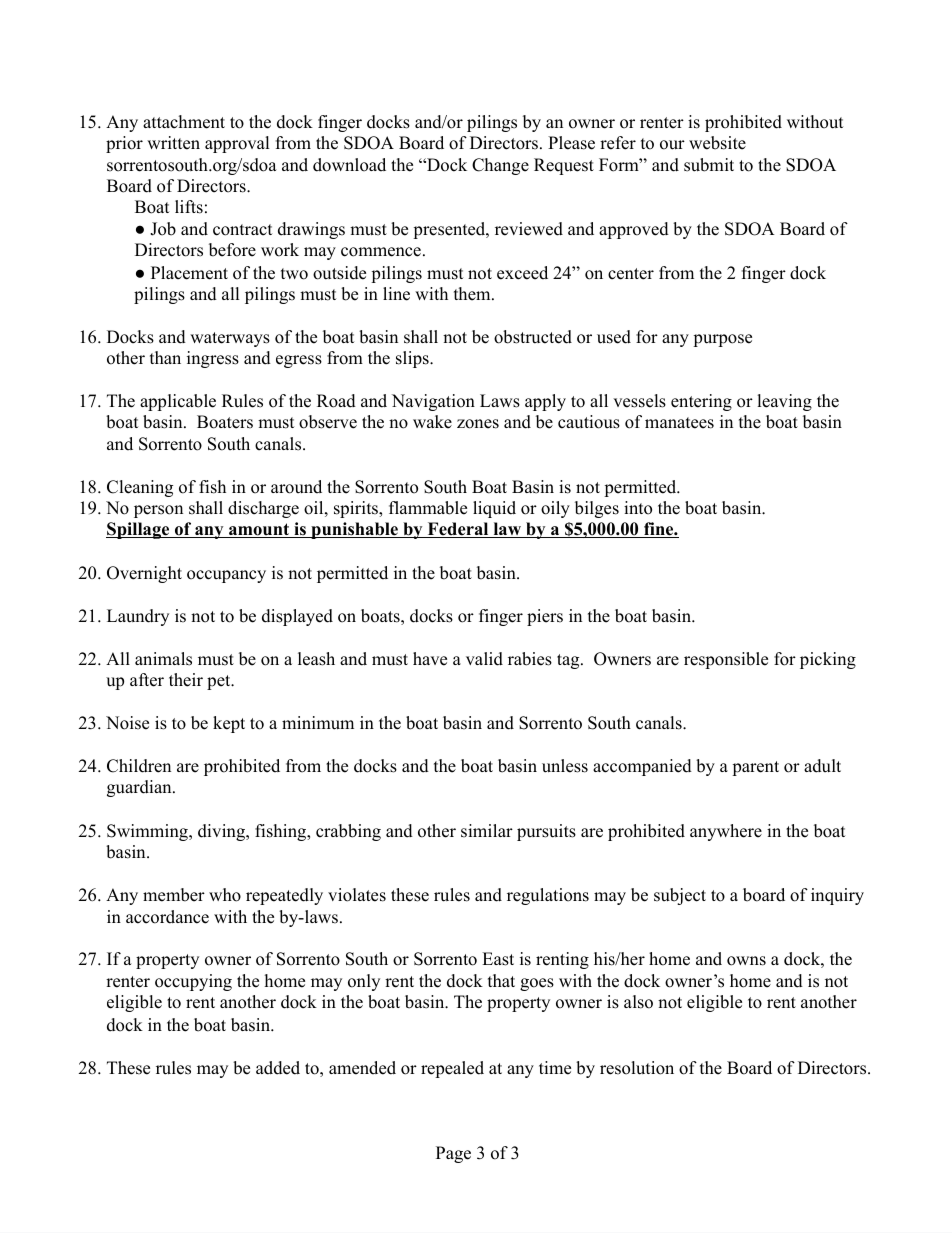 The width and height of the screenshot is (952, 1233). What do you see at coordinates (484, 659) in the screenshot?
I see `valid` at bounding box center [484, 659].
